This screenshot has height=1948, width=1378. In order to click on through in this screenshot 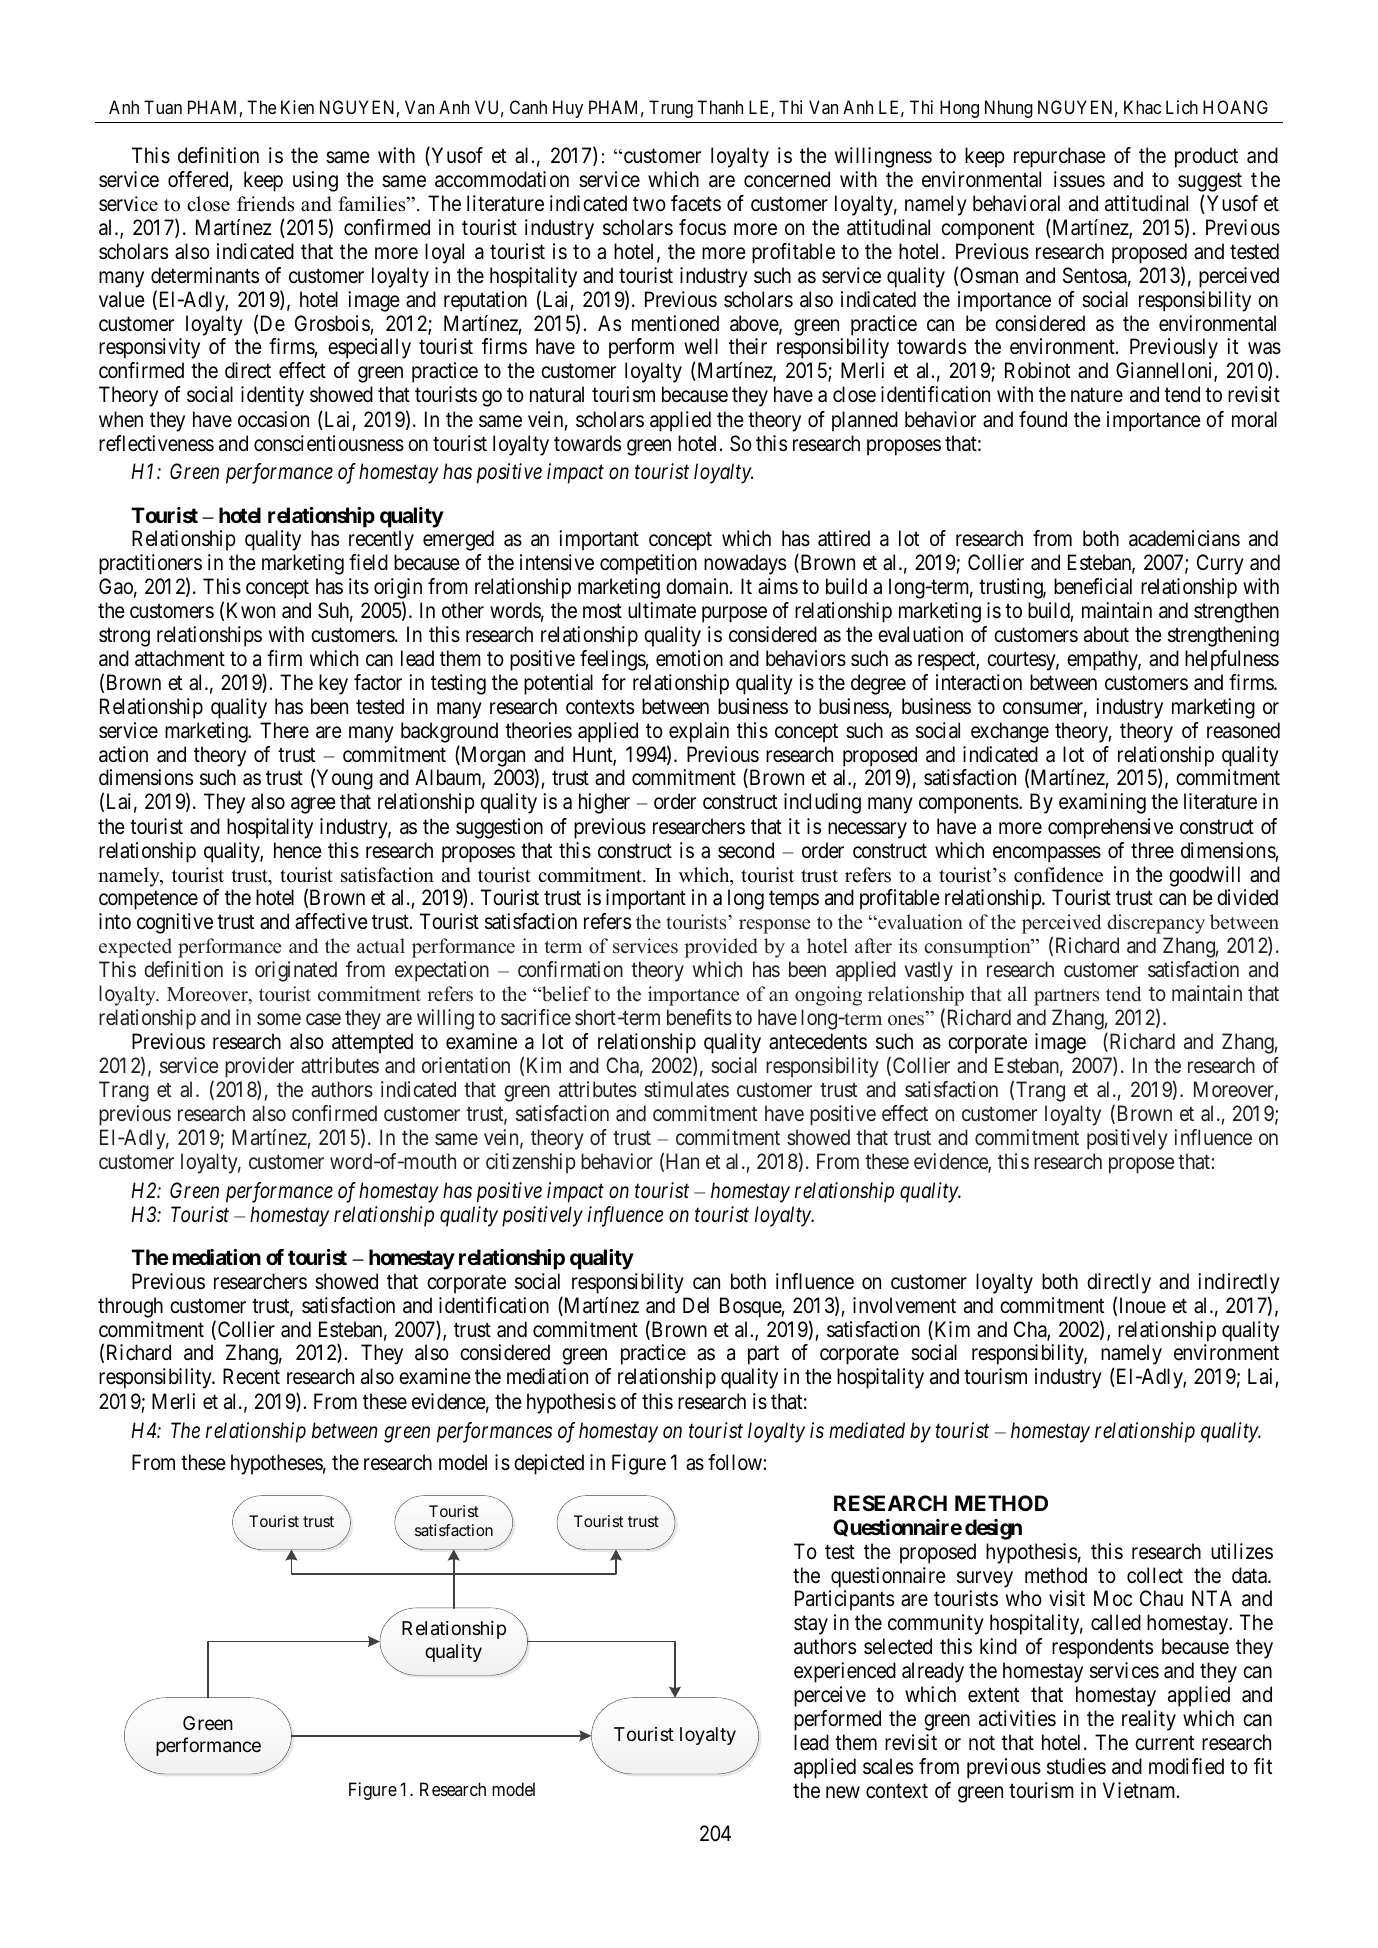, I will do `click(130, 1307)`.
